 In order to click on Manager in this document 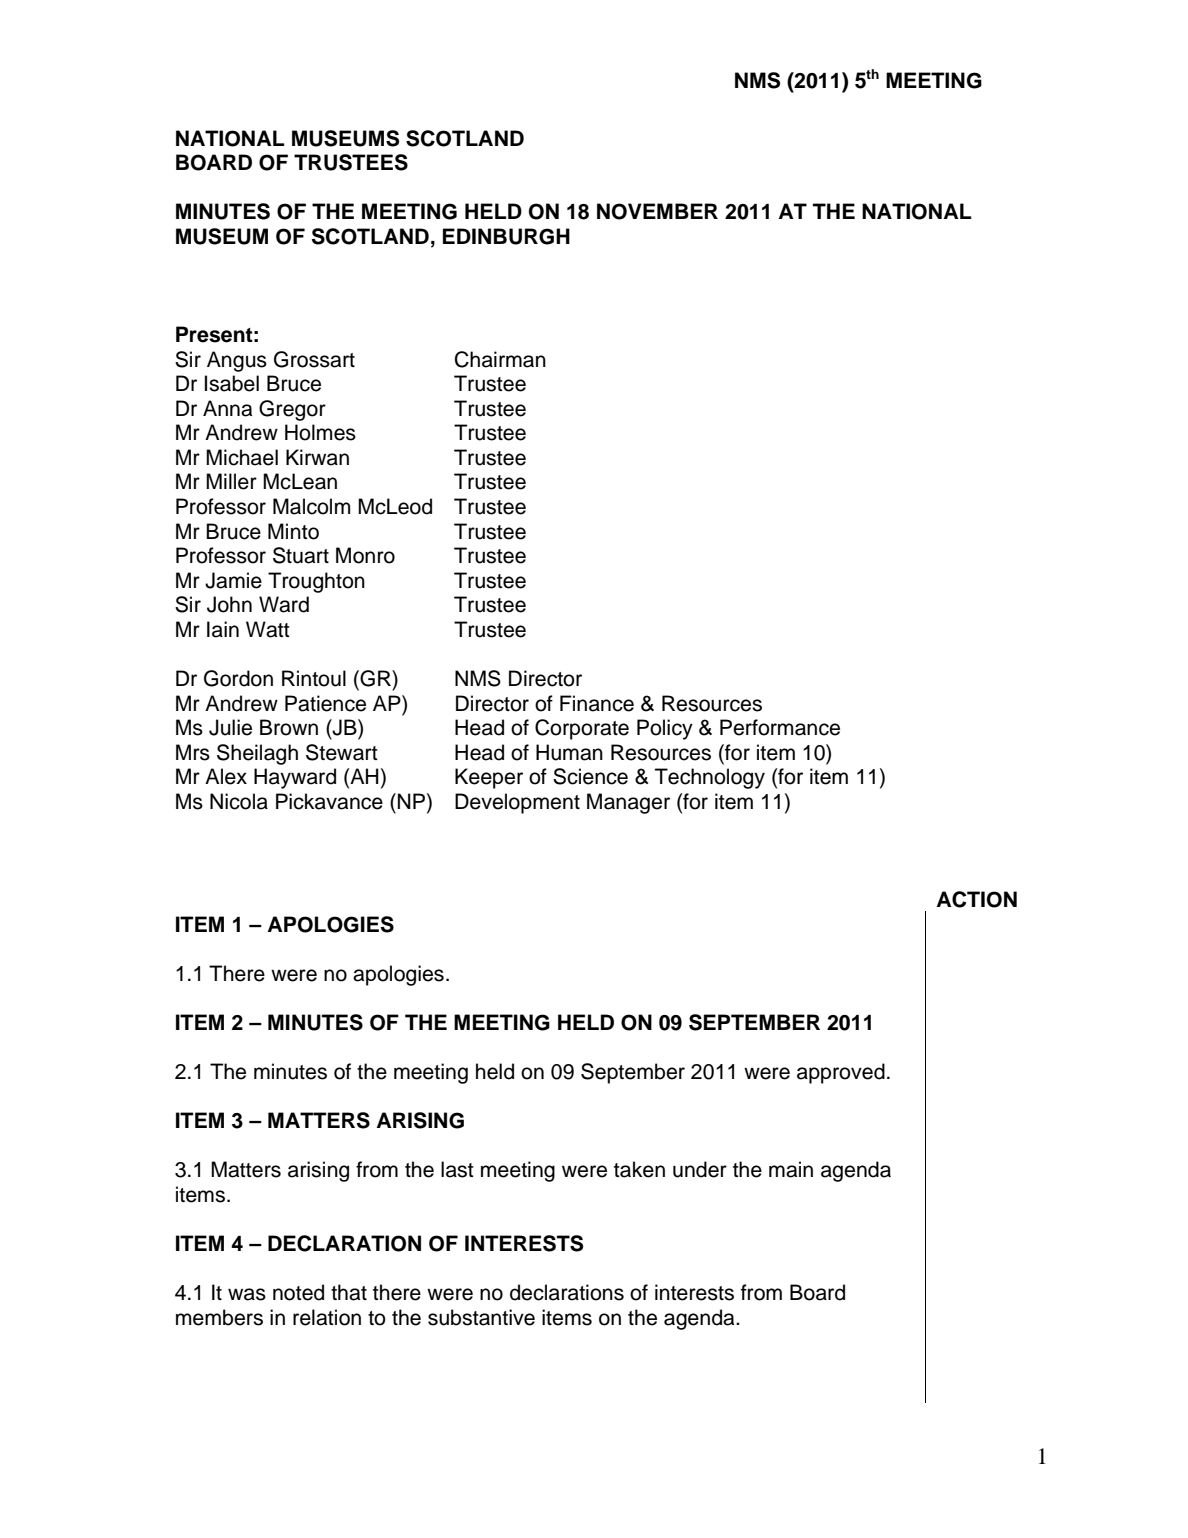, I will do `click(628, 803)`.
